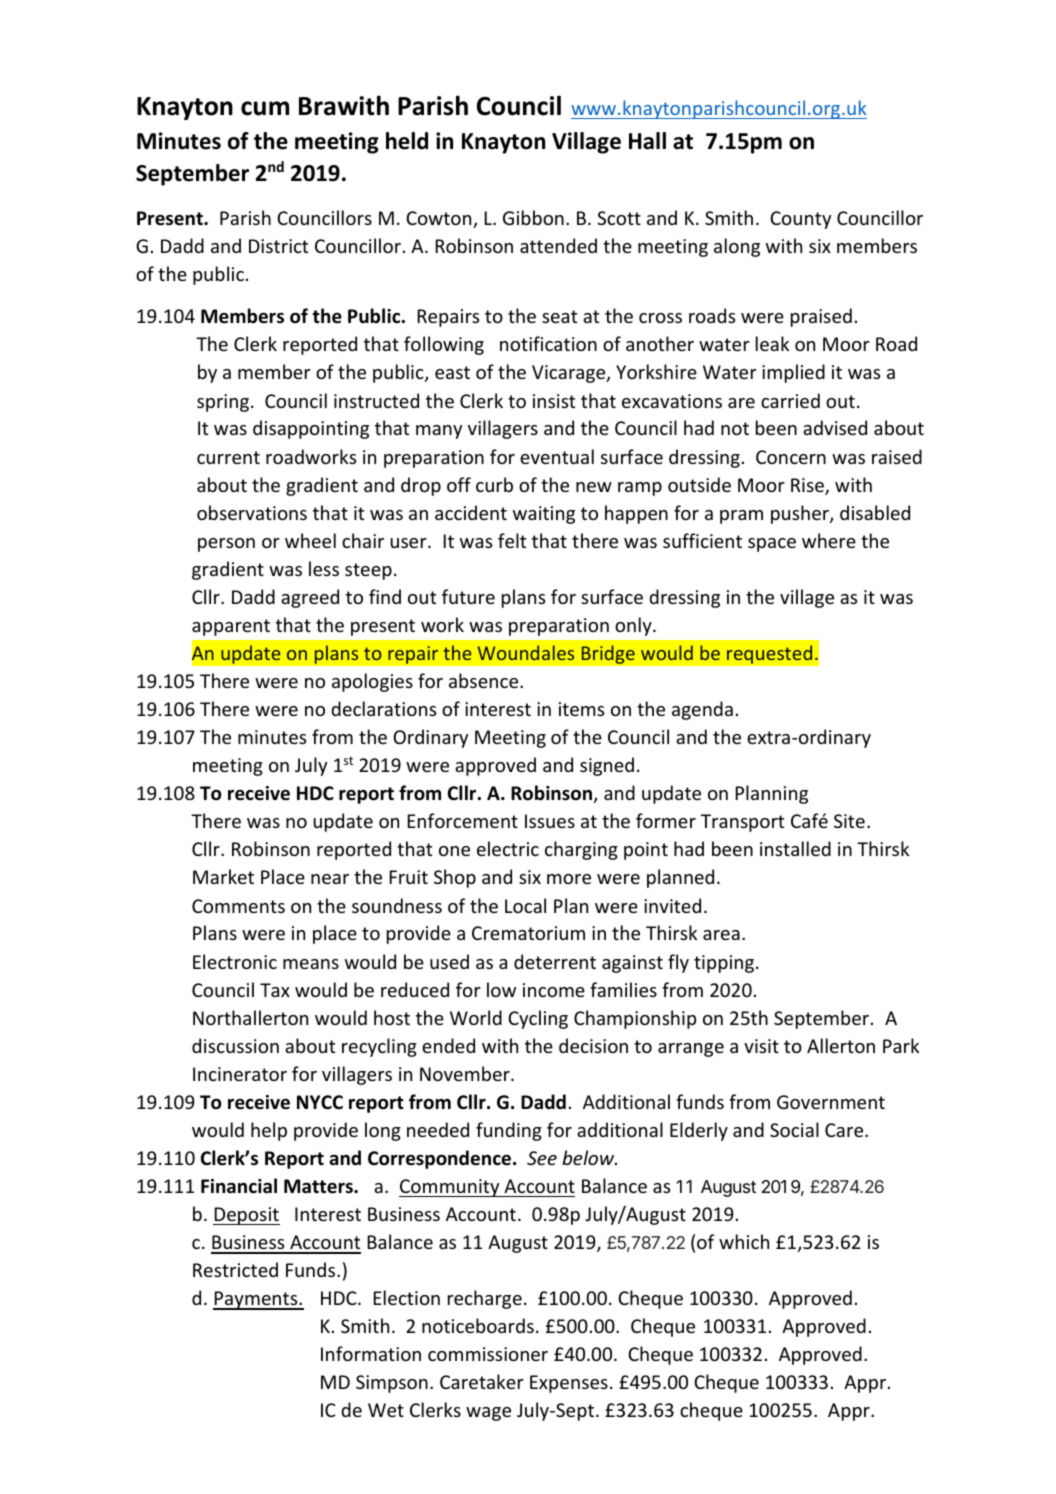 The height and width of the screenshot is (1494, 1056). Describe the element at coordinates (383, 708) in the screenshot. I see `declarations` at that location.
